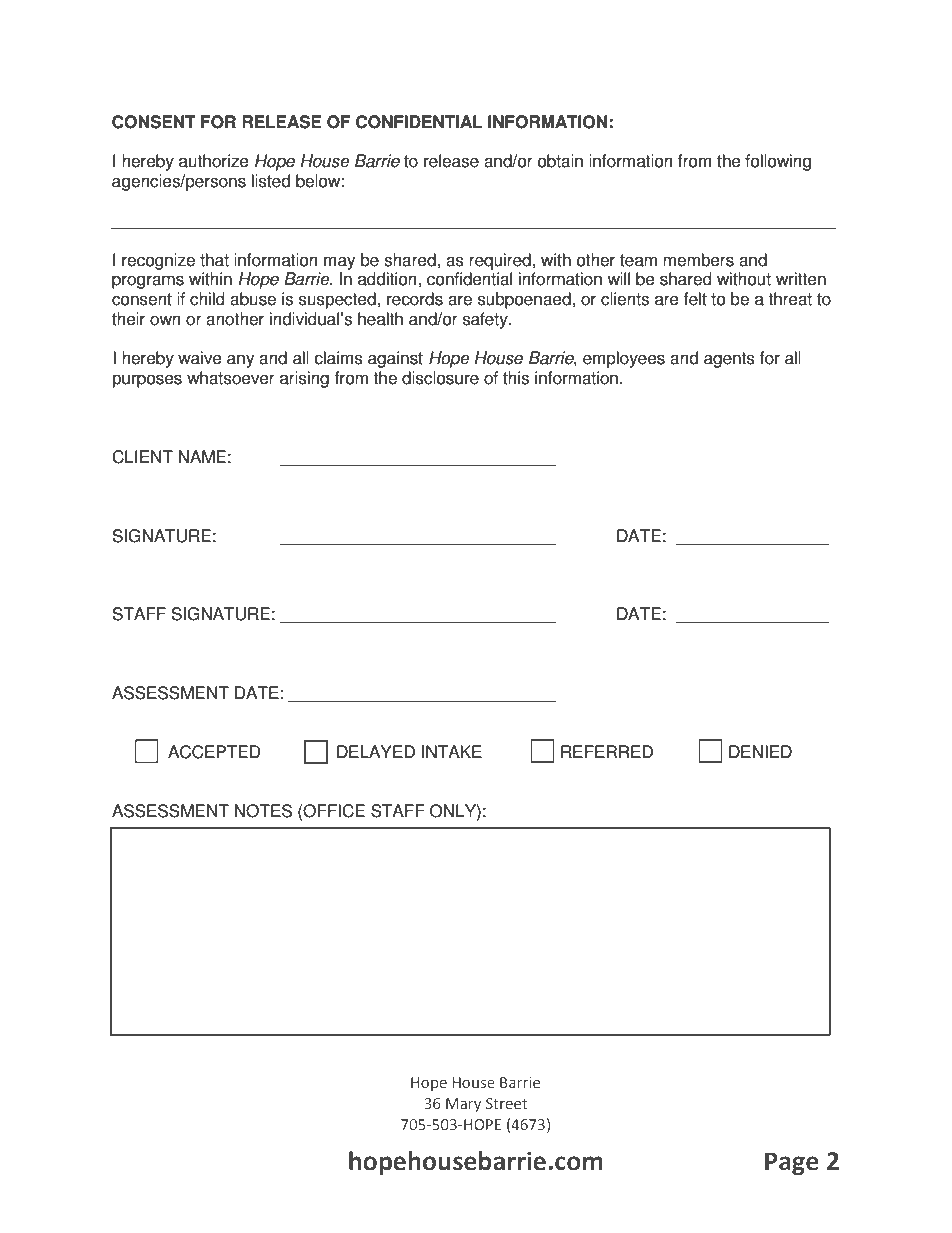  Describe the element at coordinates (760, 751) in the screenshot. I see `DENIED` at that location.
